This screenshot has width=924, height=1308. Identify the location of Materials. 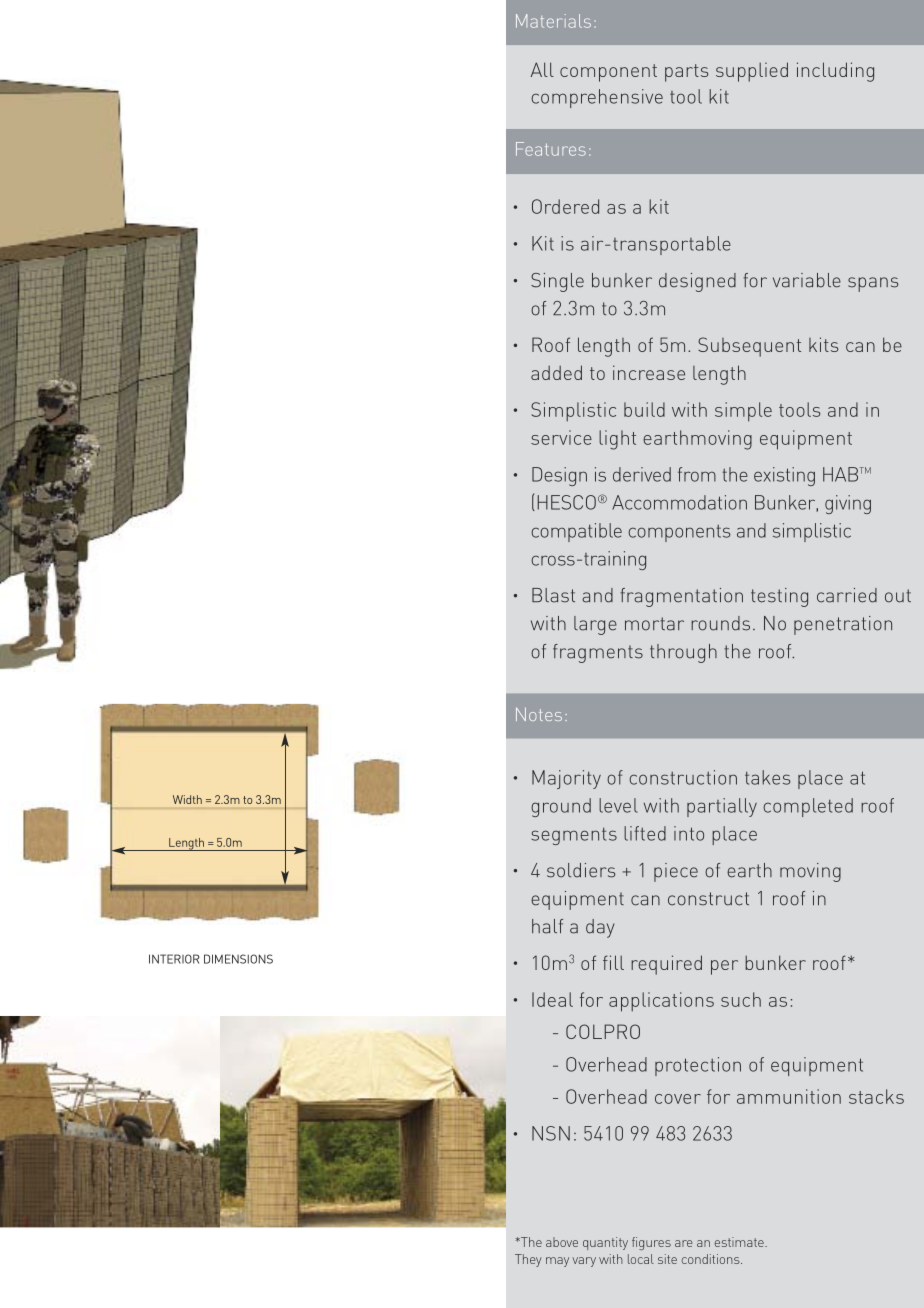
(553, 21).
